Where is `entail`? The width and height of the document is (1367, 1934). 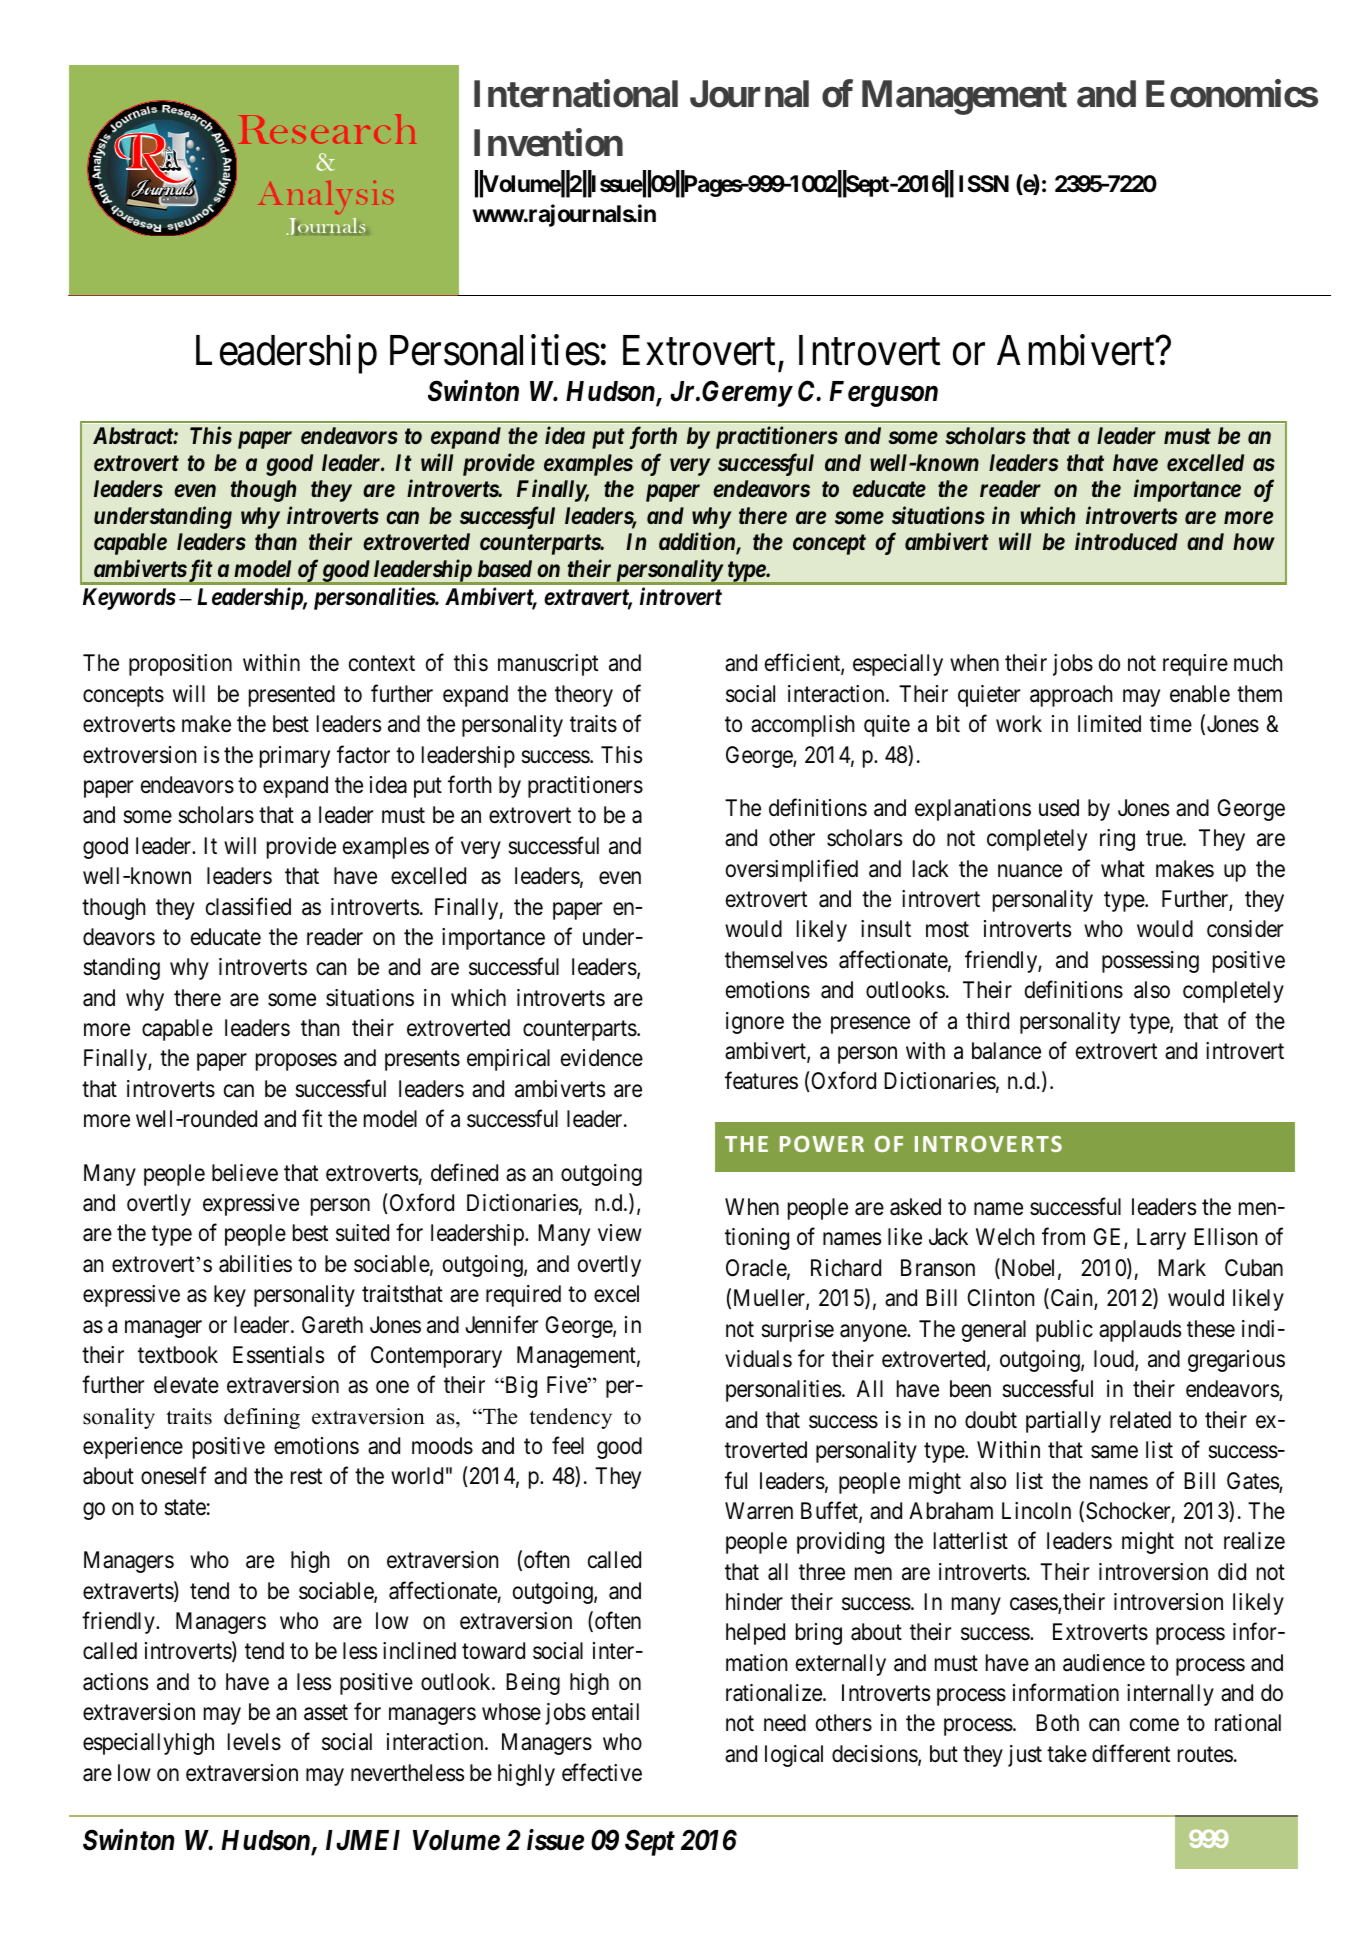
entail is located at coordinates (615, 1712).
